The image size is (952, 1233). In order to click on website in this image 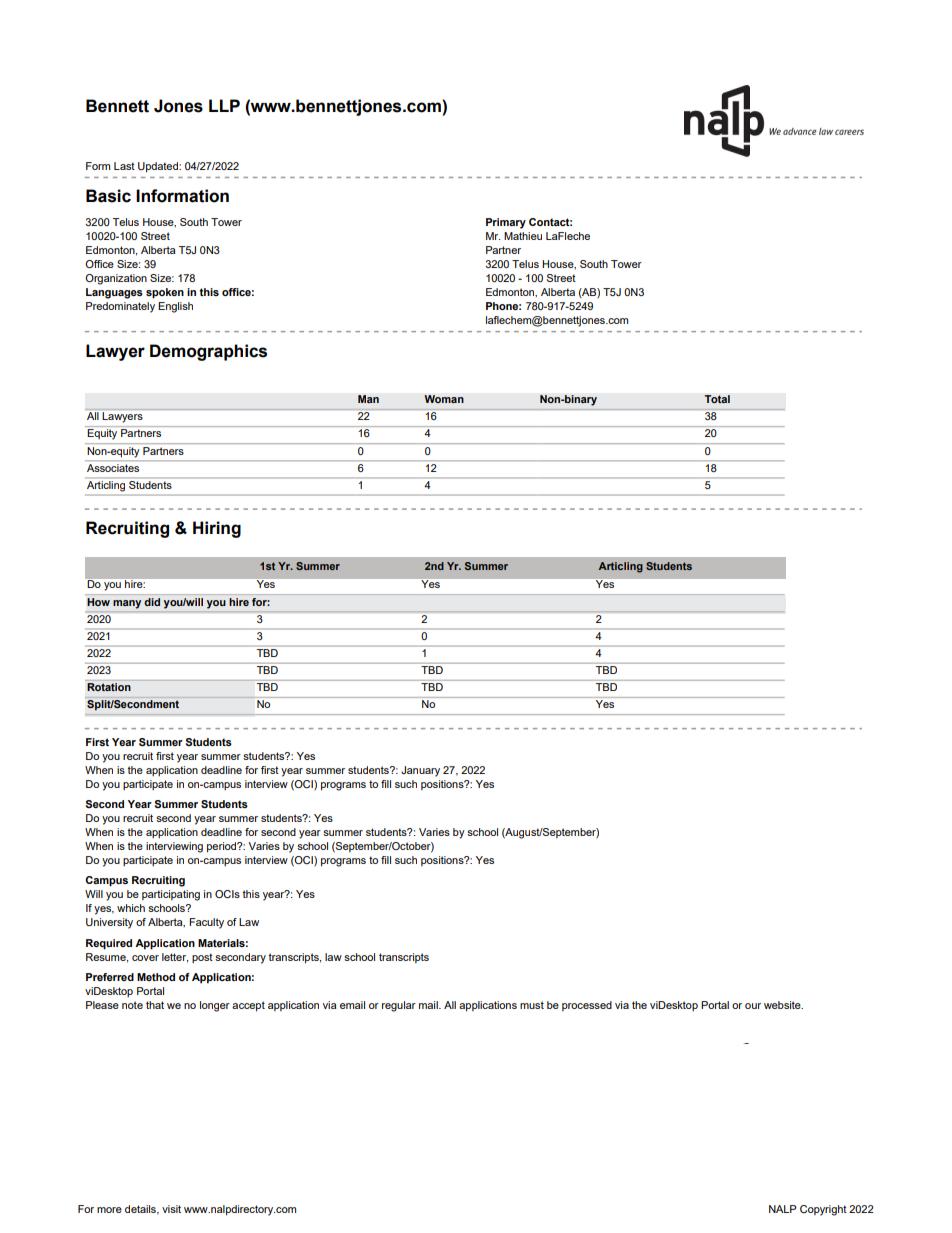, I will do `click(783, 1005)`.
